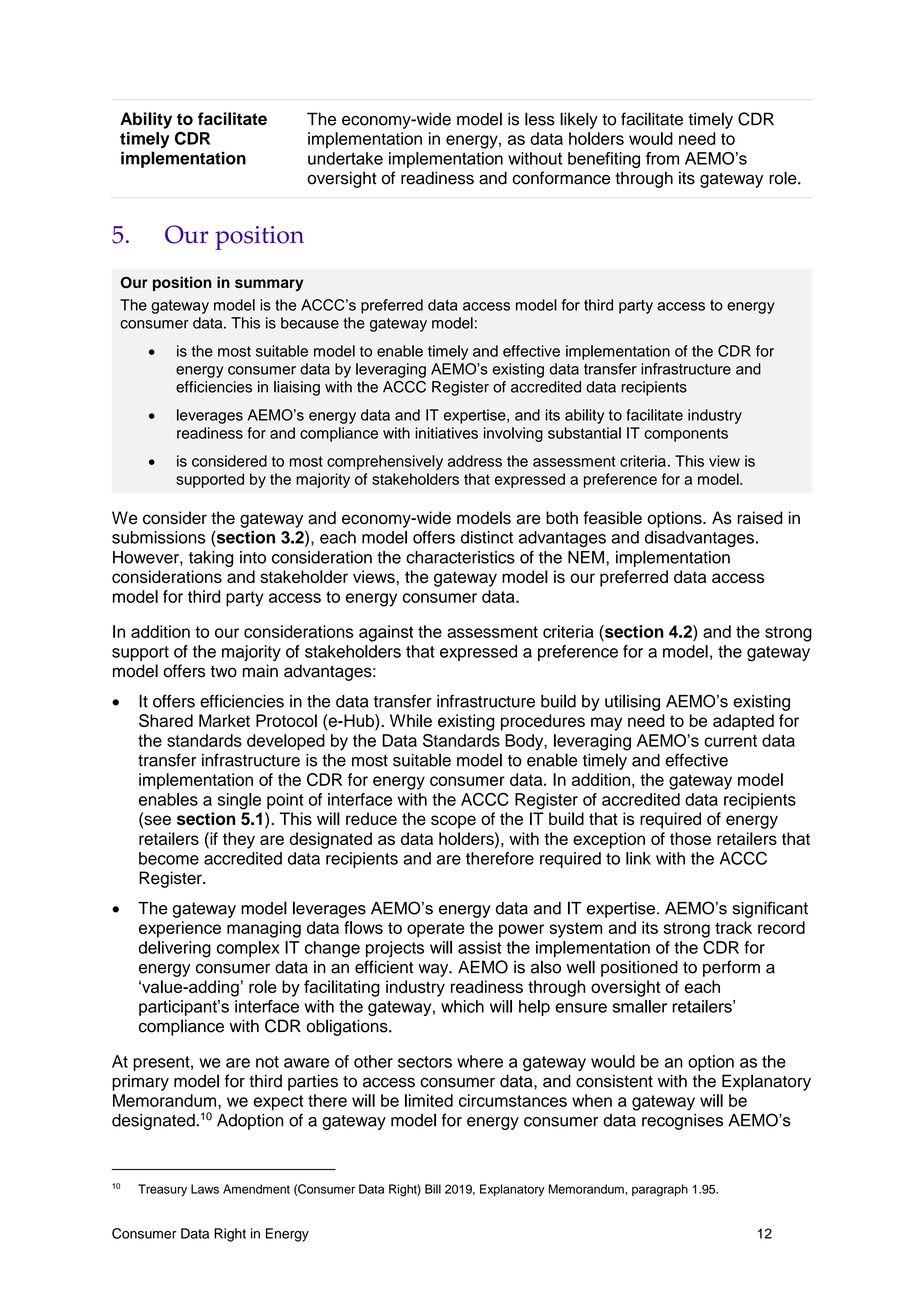 The width and height of the screenshot is (924, 1308). I want to click on components, so click(686, 435).
